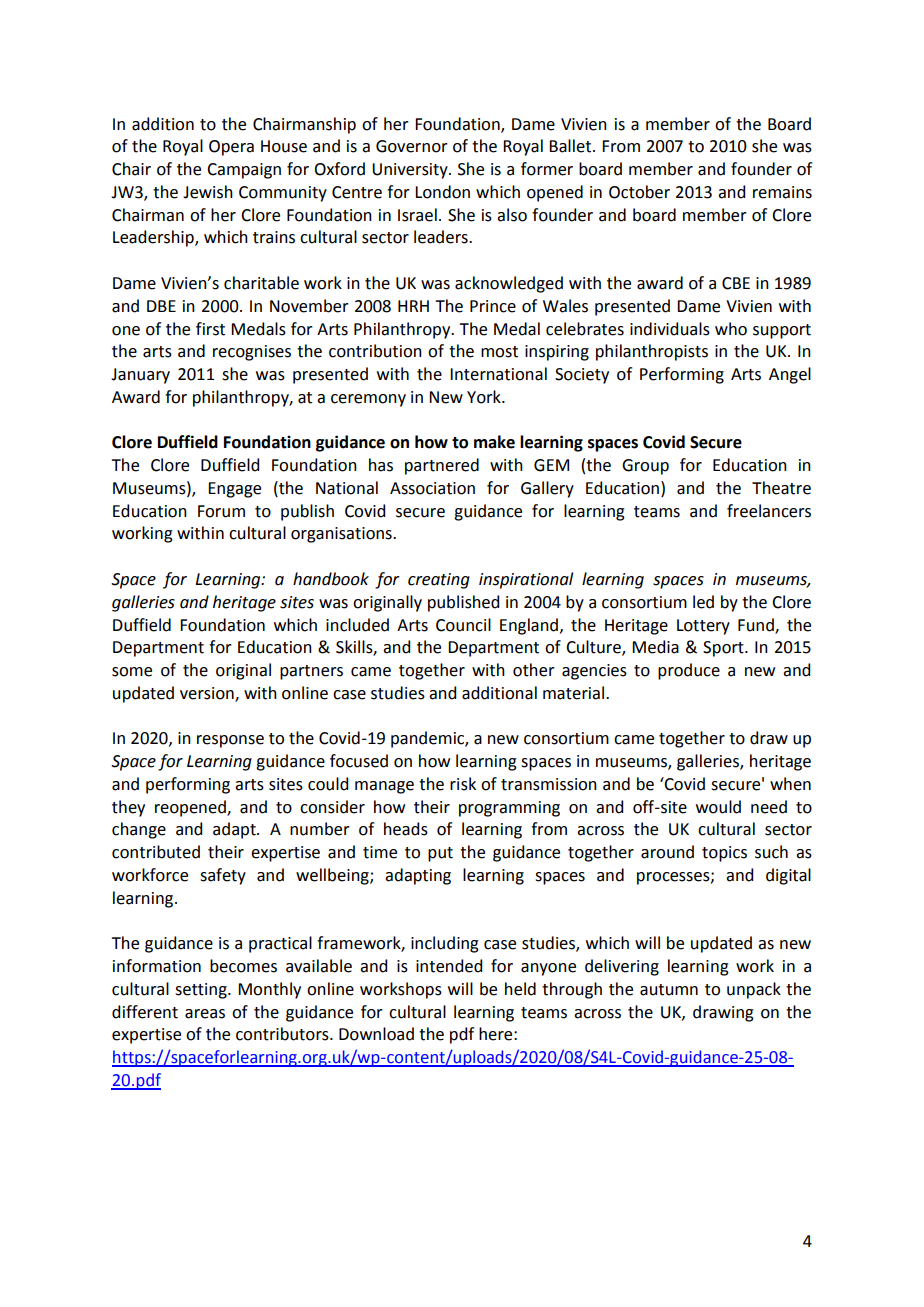  Describe the element at coordinates (703, 627) in the image. I see `Lottery` at that location.
